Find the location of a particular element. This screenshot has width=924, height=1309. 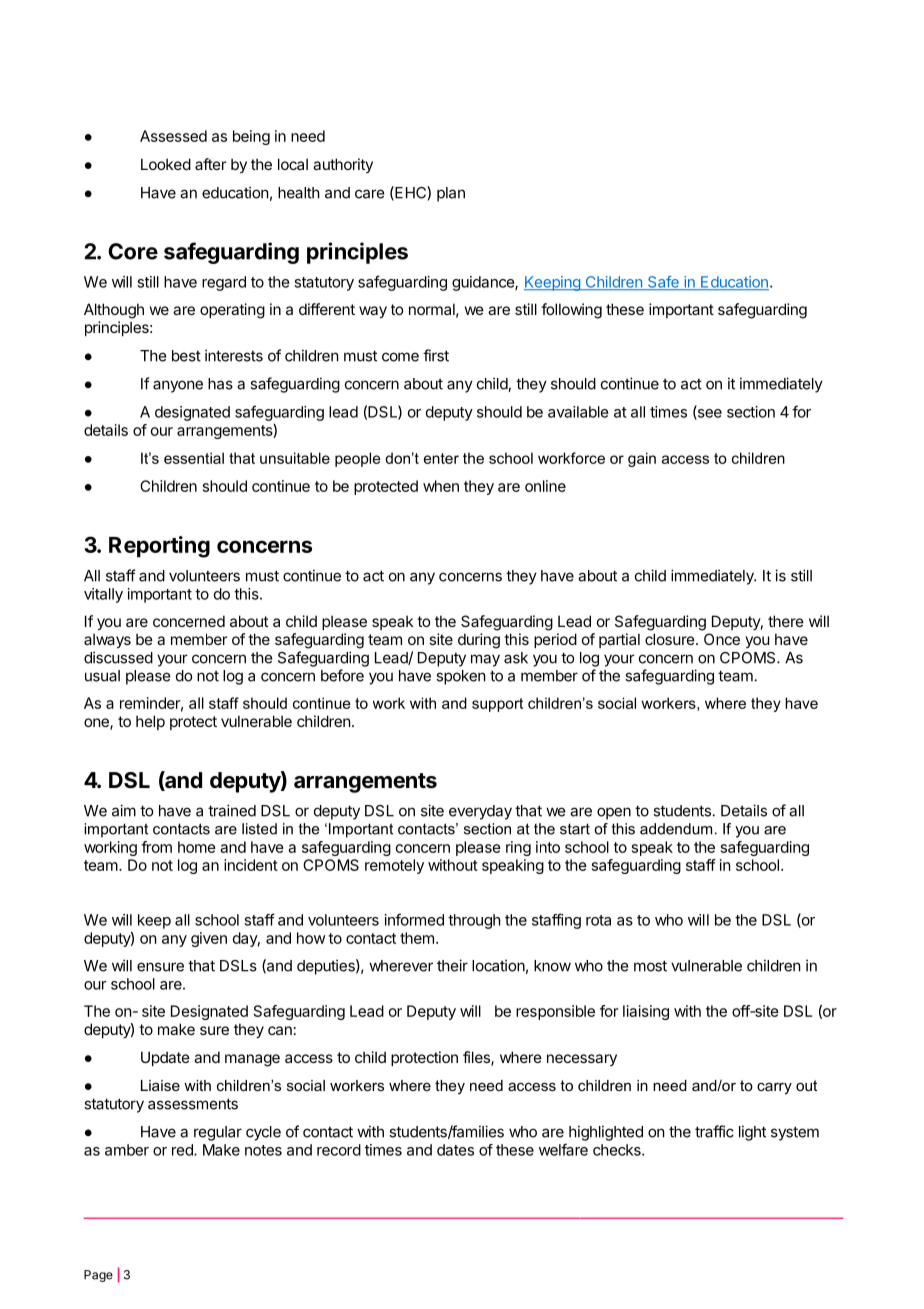

essential is located at coordinates (194, 458).
